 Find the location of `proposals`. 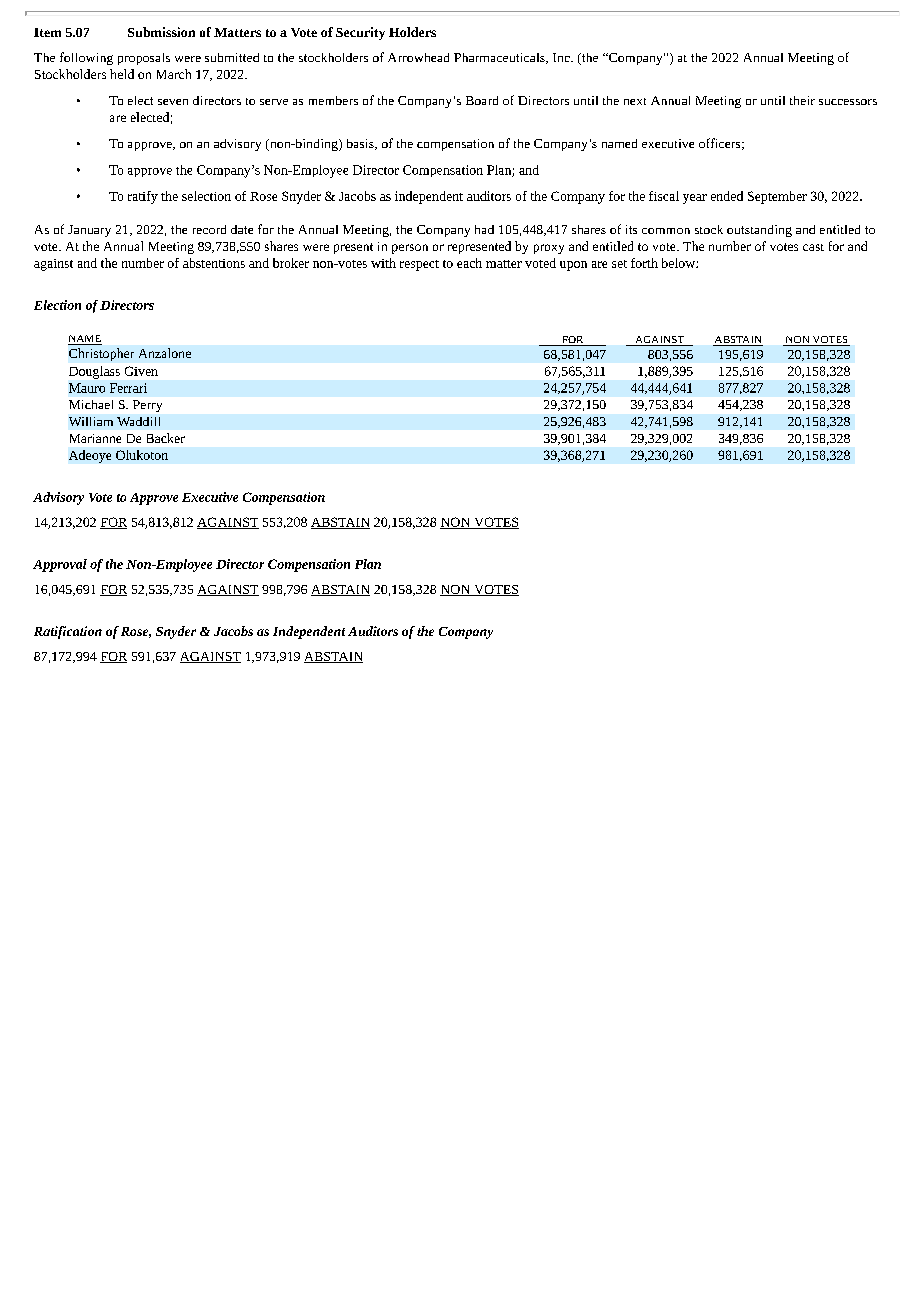

proposals is located at coordinates (144, 59).
